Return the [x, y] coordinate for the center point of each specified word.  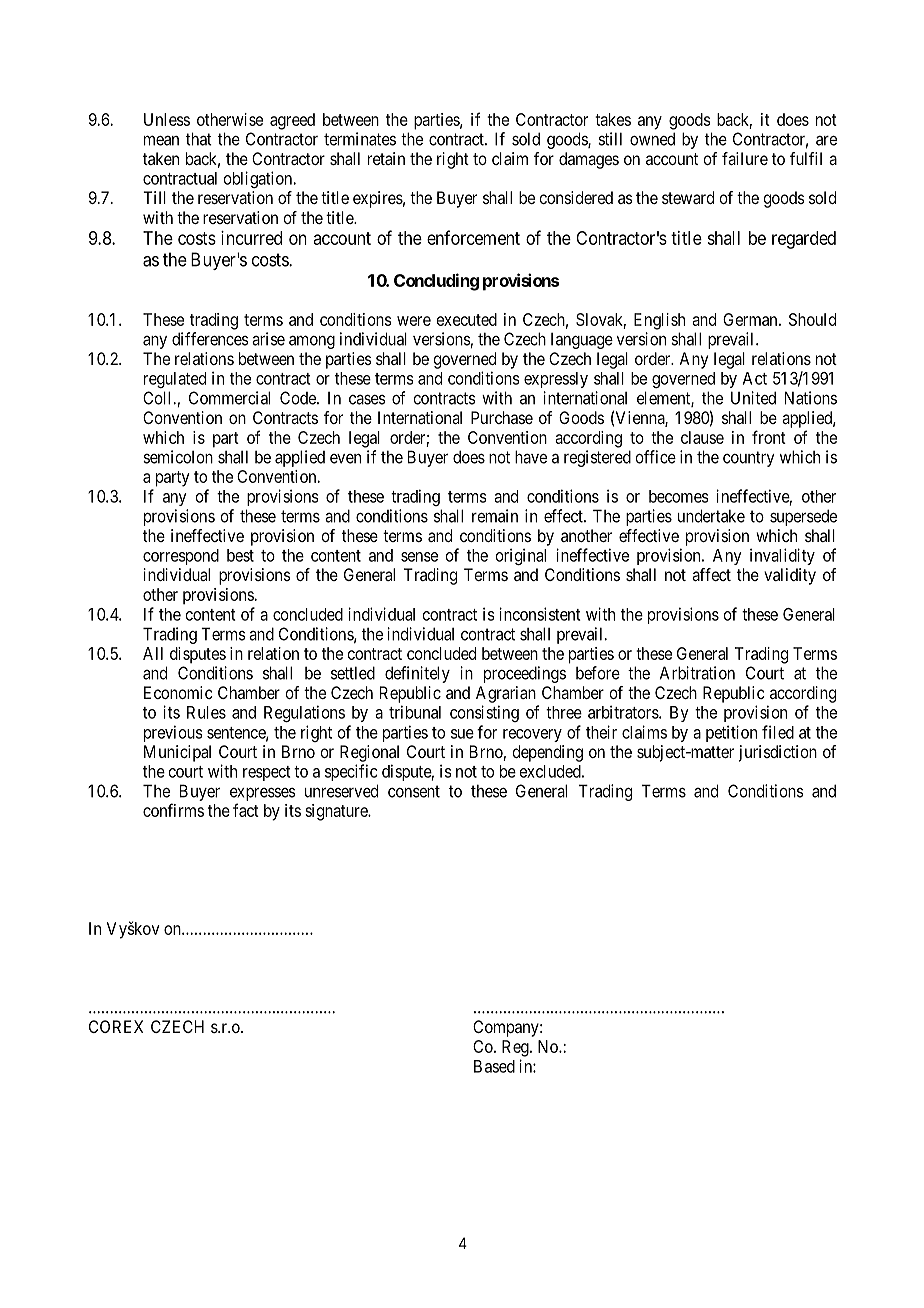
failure [745, 158]
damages [589, 160]
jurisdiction [778, 753]
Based [494, 1066]
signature [337, 812]
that [199, 139]
